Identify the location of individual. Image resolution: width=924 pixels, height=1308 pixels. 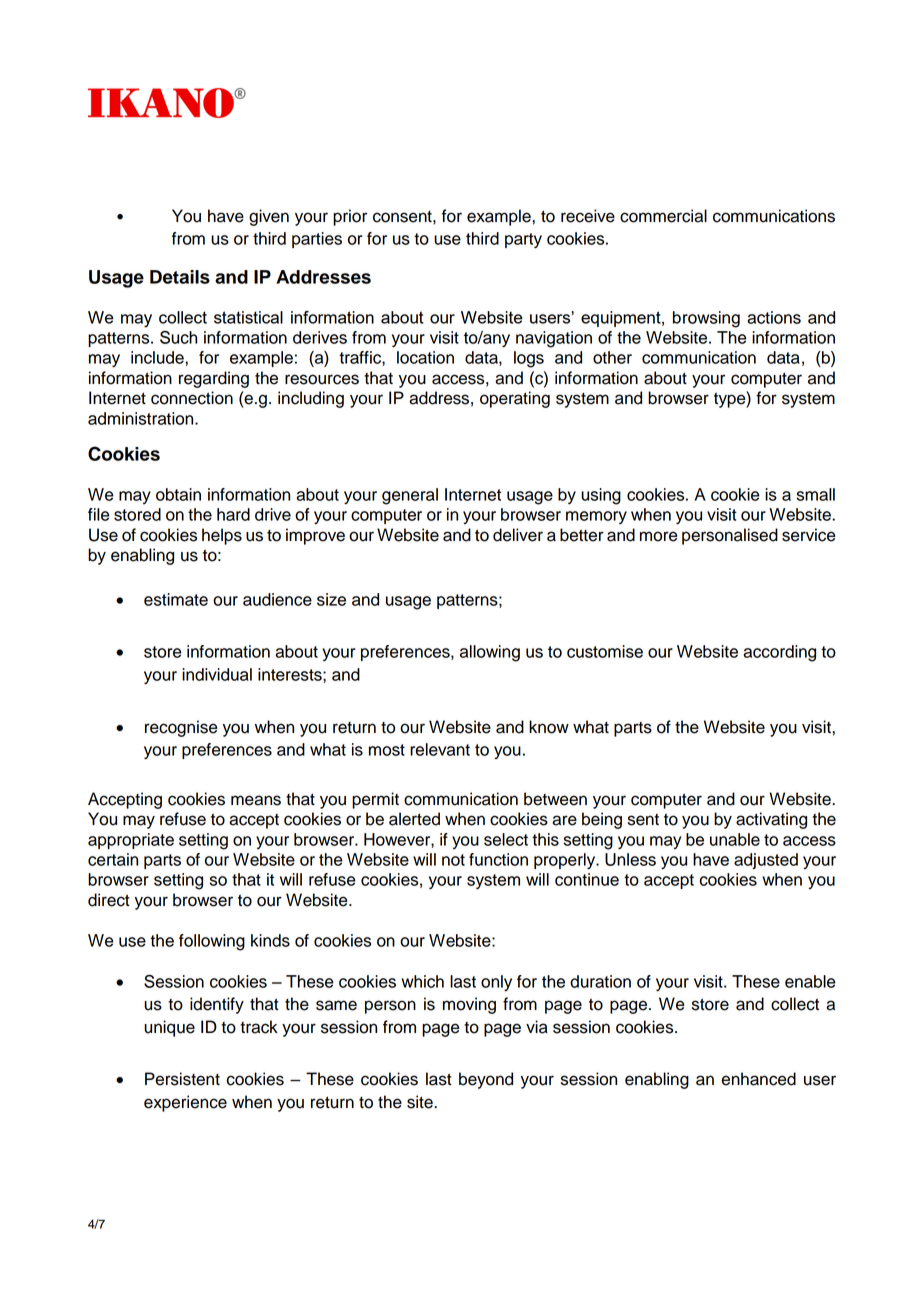
(217, 674).
